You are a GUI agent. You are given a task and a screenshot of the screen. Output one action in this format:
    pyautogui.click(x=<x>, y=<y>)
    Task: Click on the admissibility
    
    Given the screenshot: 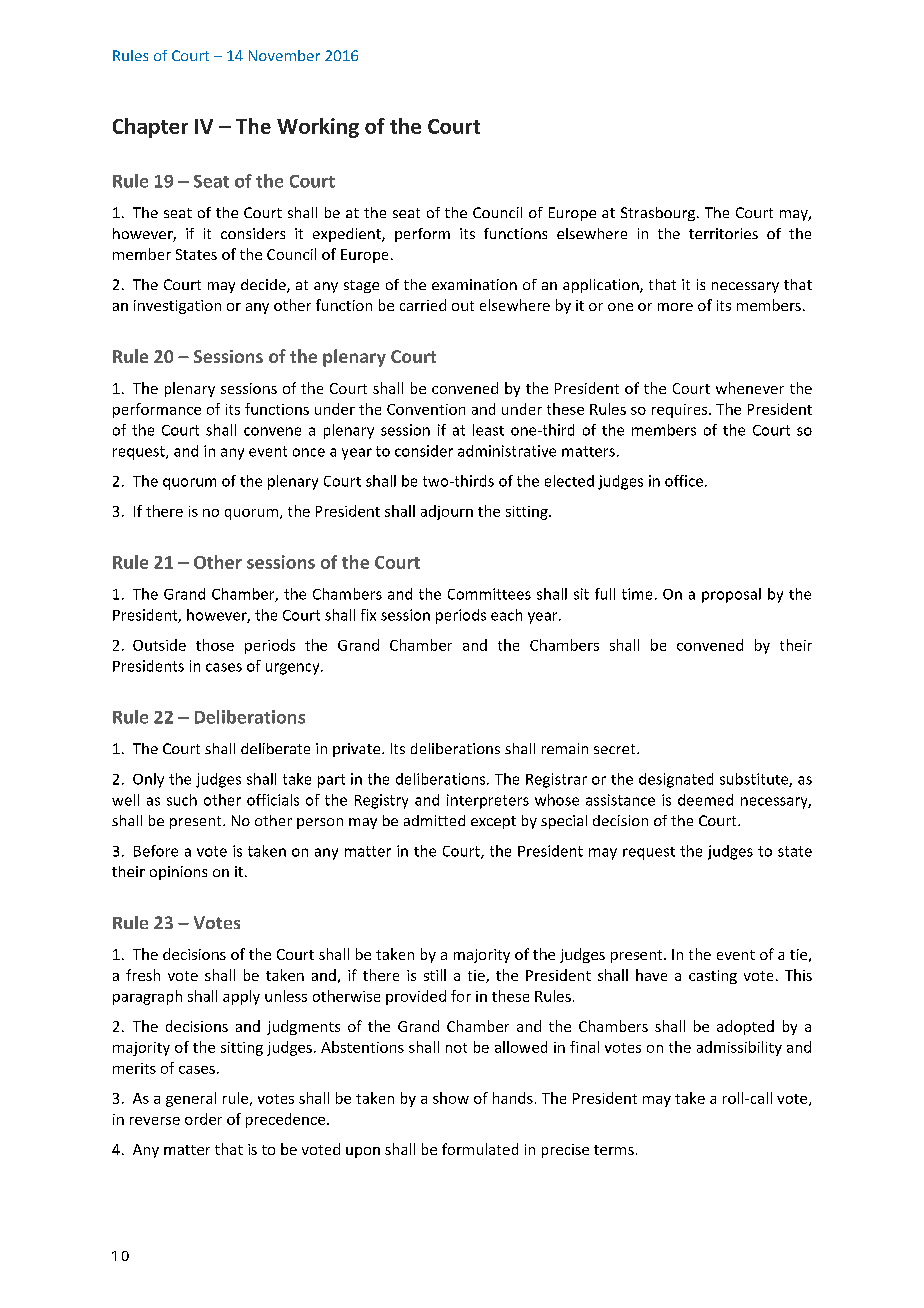 What is the action you would take?
    pyautogui.click(x=739, y=1048)
